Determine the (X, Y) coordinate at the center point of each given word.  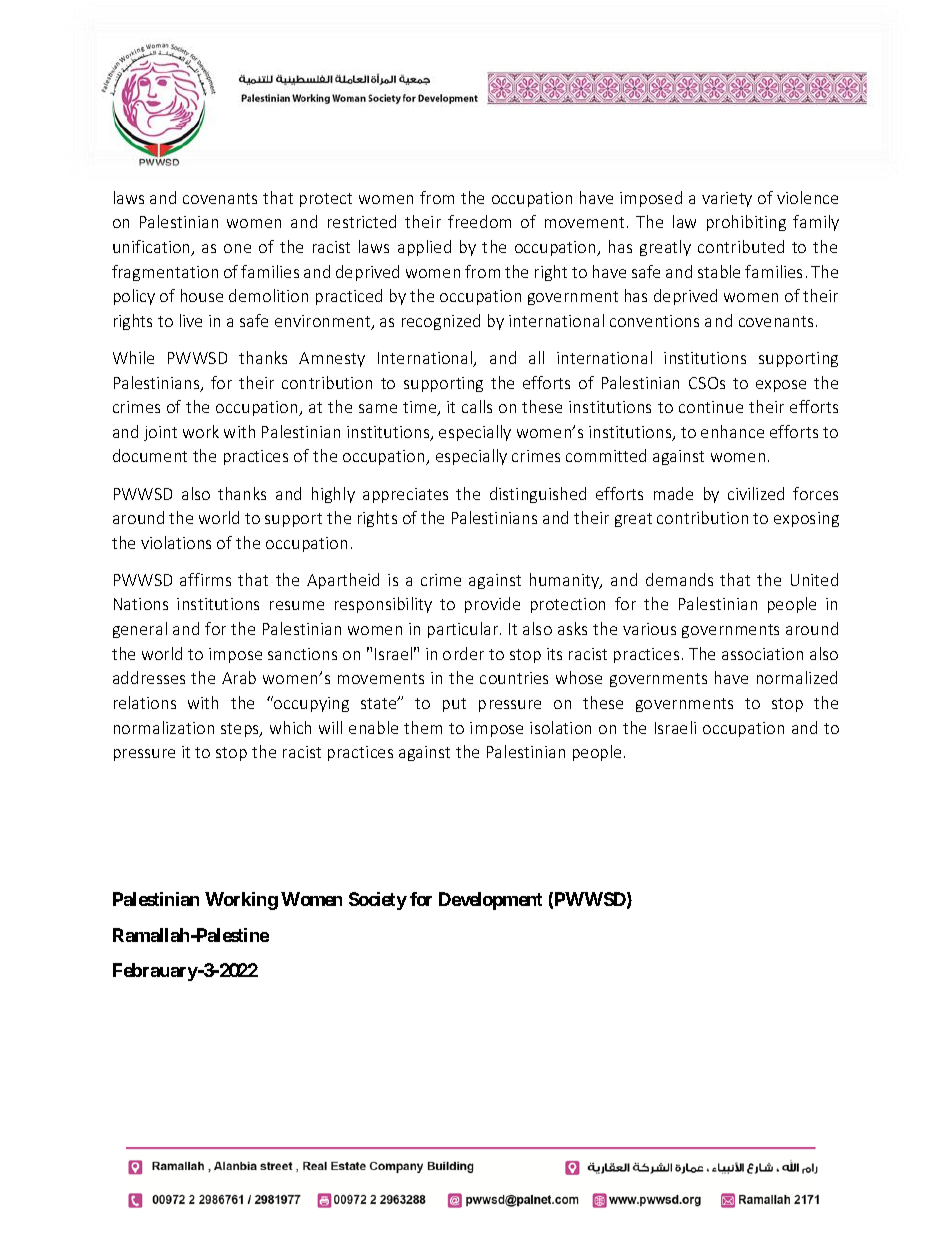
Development (490, 901)
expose (781, 386)
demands (679, 579)
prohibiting (746, 223)
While (133, 357)
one (237, 248)
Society (378, 901)
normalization (164, 727)
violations (176, 542)
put (454, 705)
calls (477, 406)
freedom (479, 221)
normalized (797, 677)
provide (492, 605)
